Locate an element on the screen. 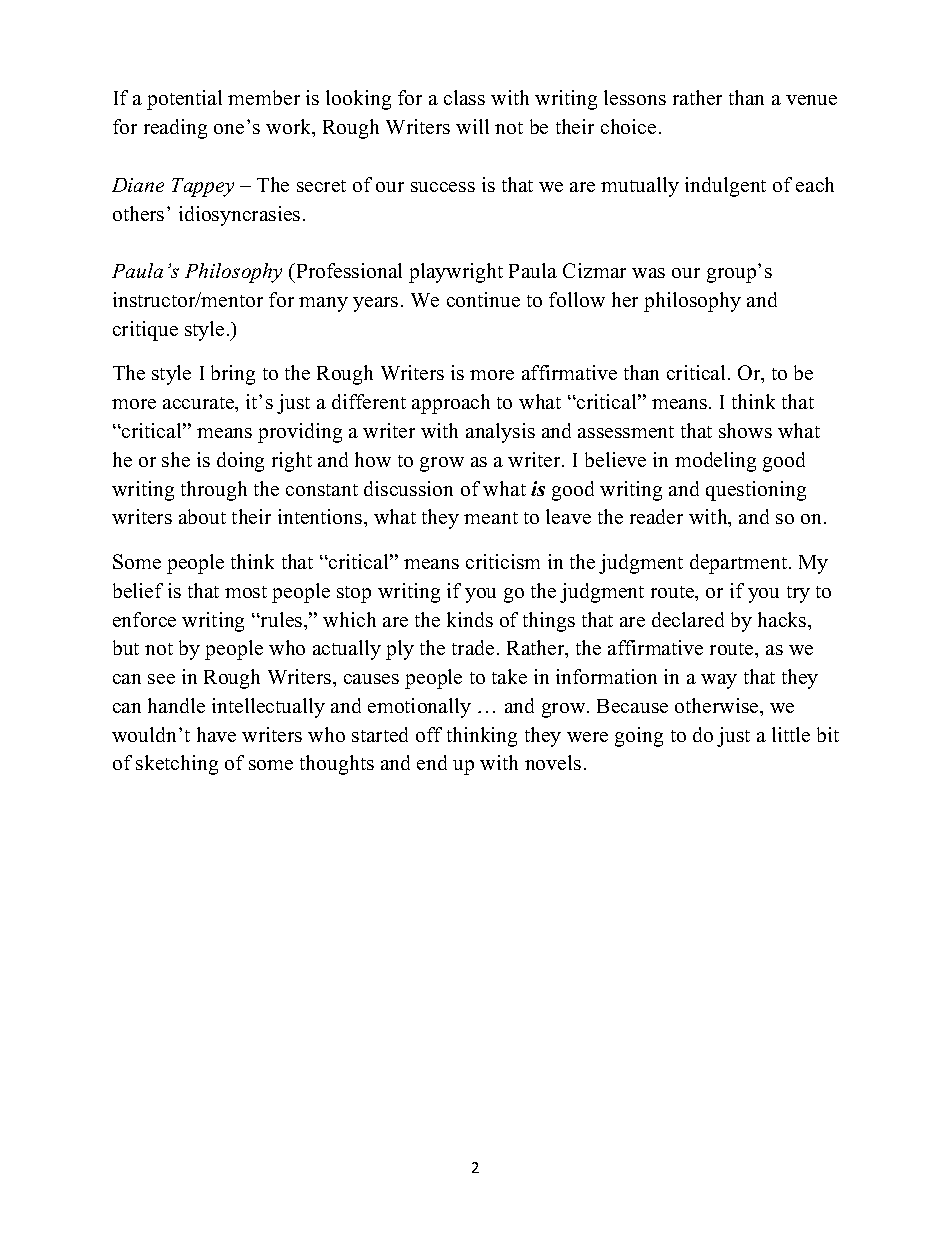  shows is located at coordinates (745, 430).
